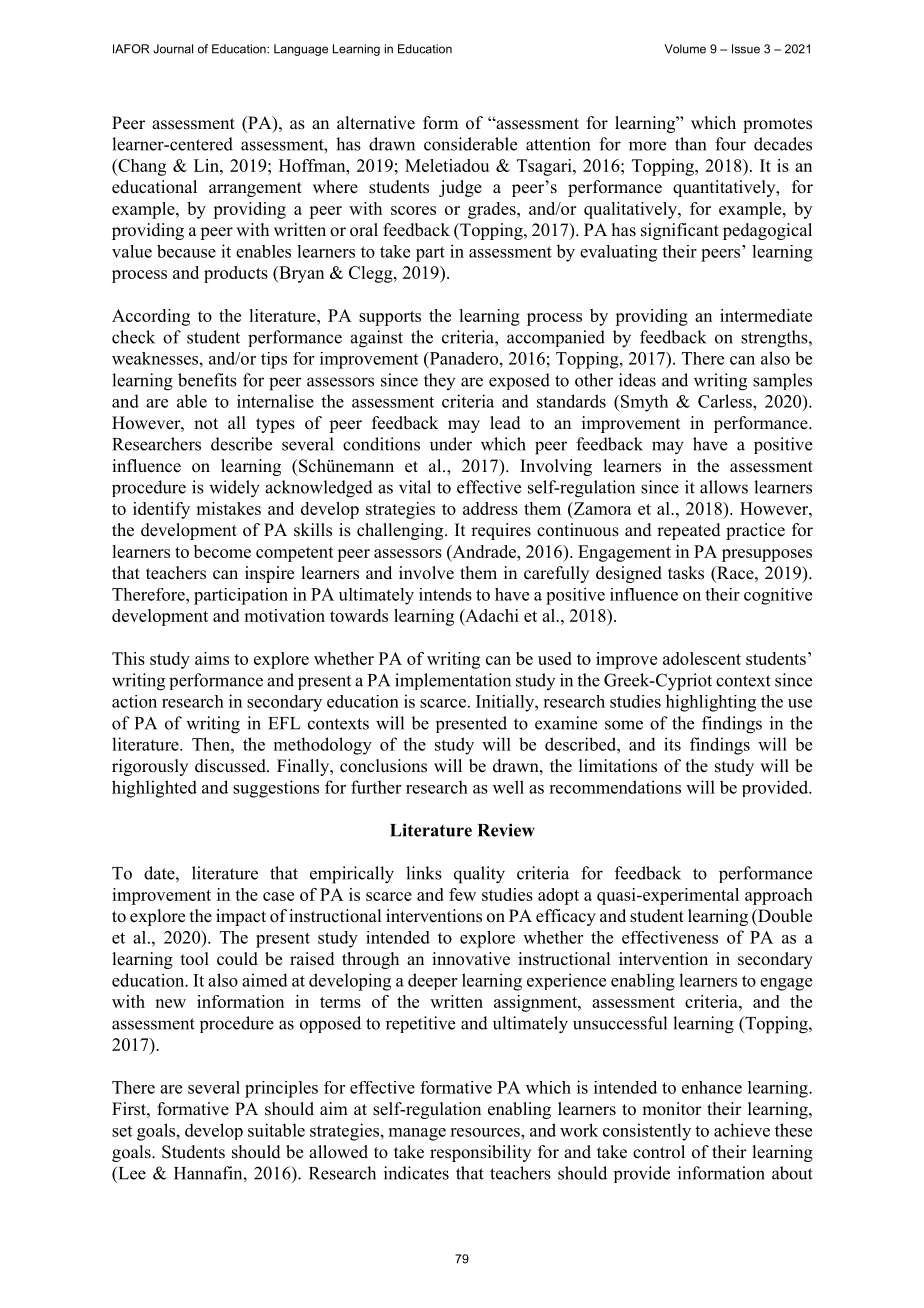  I want to click on set, so click(122, 1131).
